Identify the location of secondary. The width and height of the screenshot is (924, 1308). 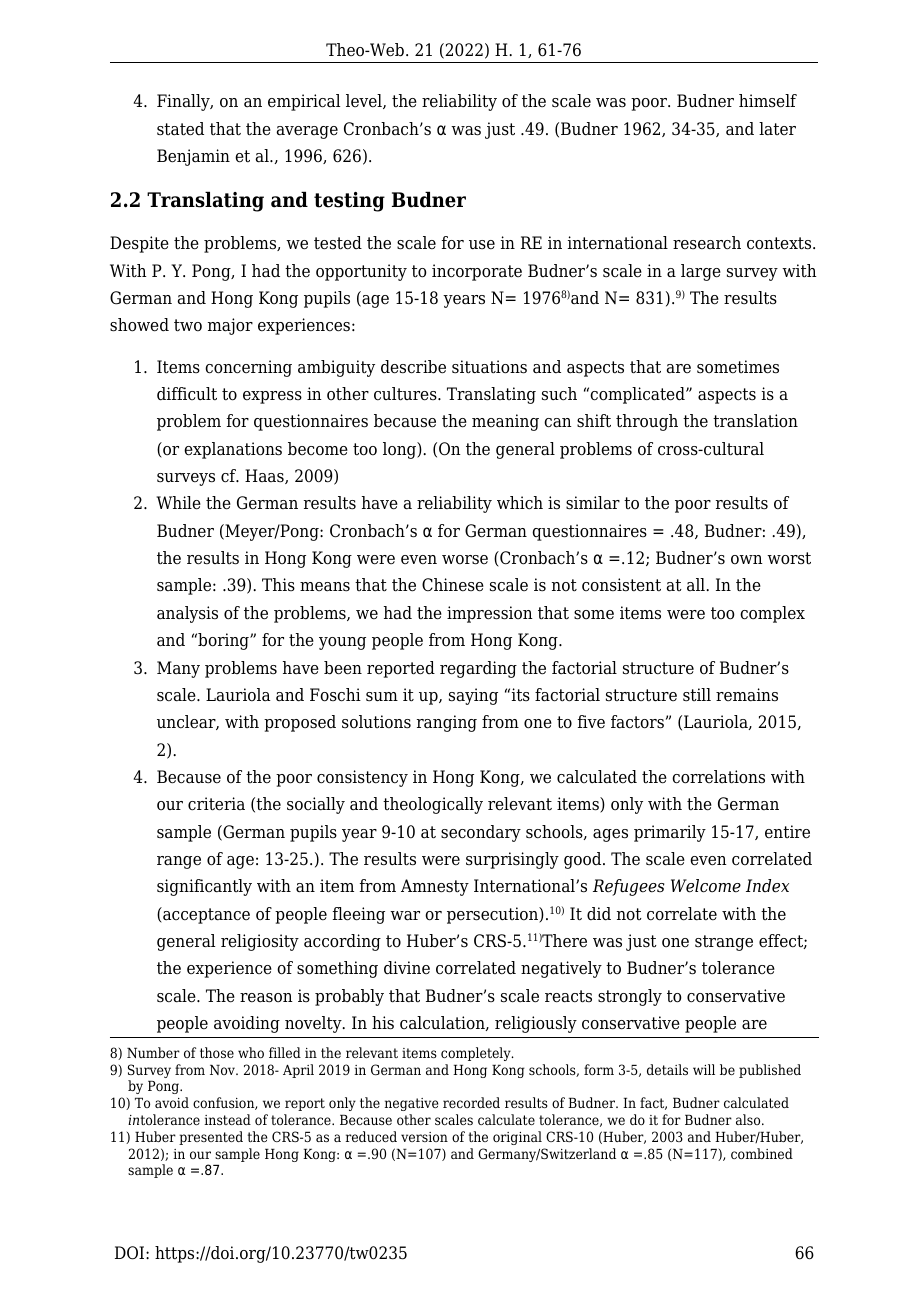
(481, 833).
